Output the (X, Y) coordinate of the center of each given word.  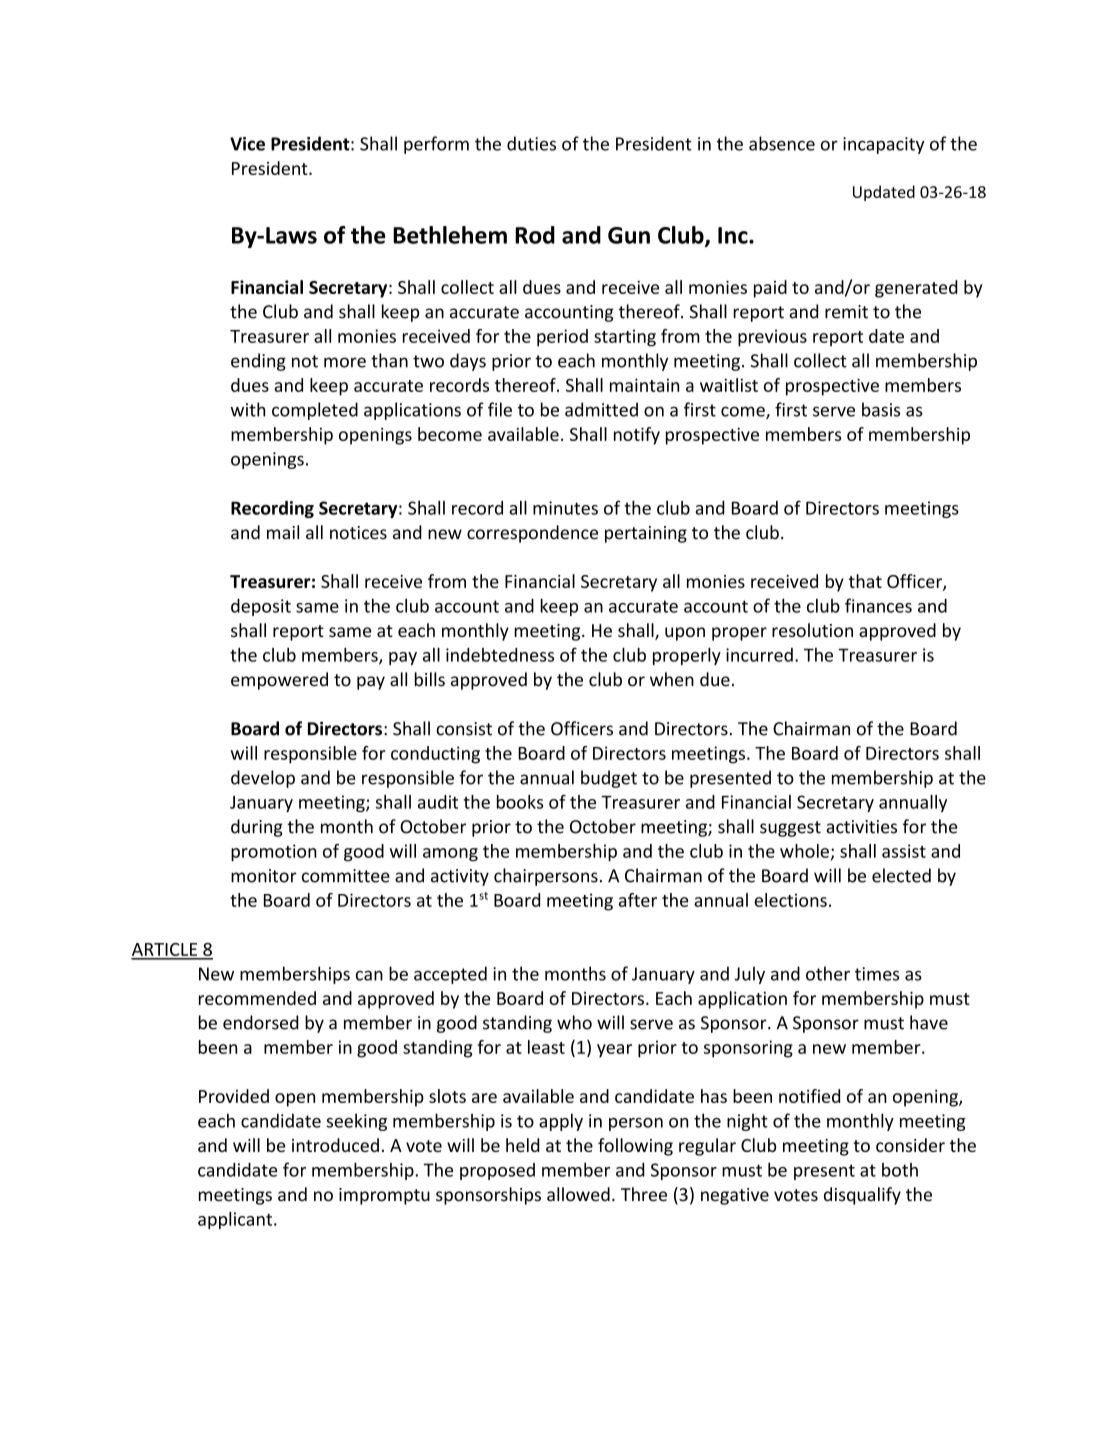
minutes (565, 508)
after (638, 900)
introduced (335, 1145)
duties (531, 143)
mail (283, 532)
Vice (247, 144)
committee (346, 876)
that (865, 581)
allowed (578, 1194)
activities (861, 827)
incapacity (884, 145)
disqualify (862, 1196)
